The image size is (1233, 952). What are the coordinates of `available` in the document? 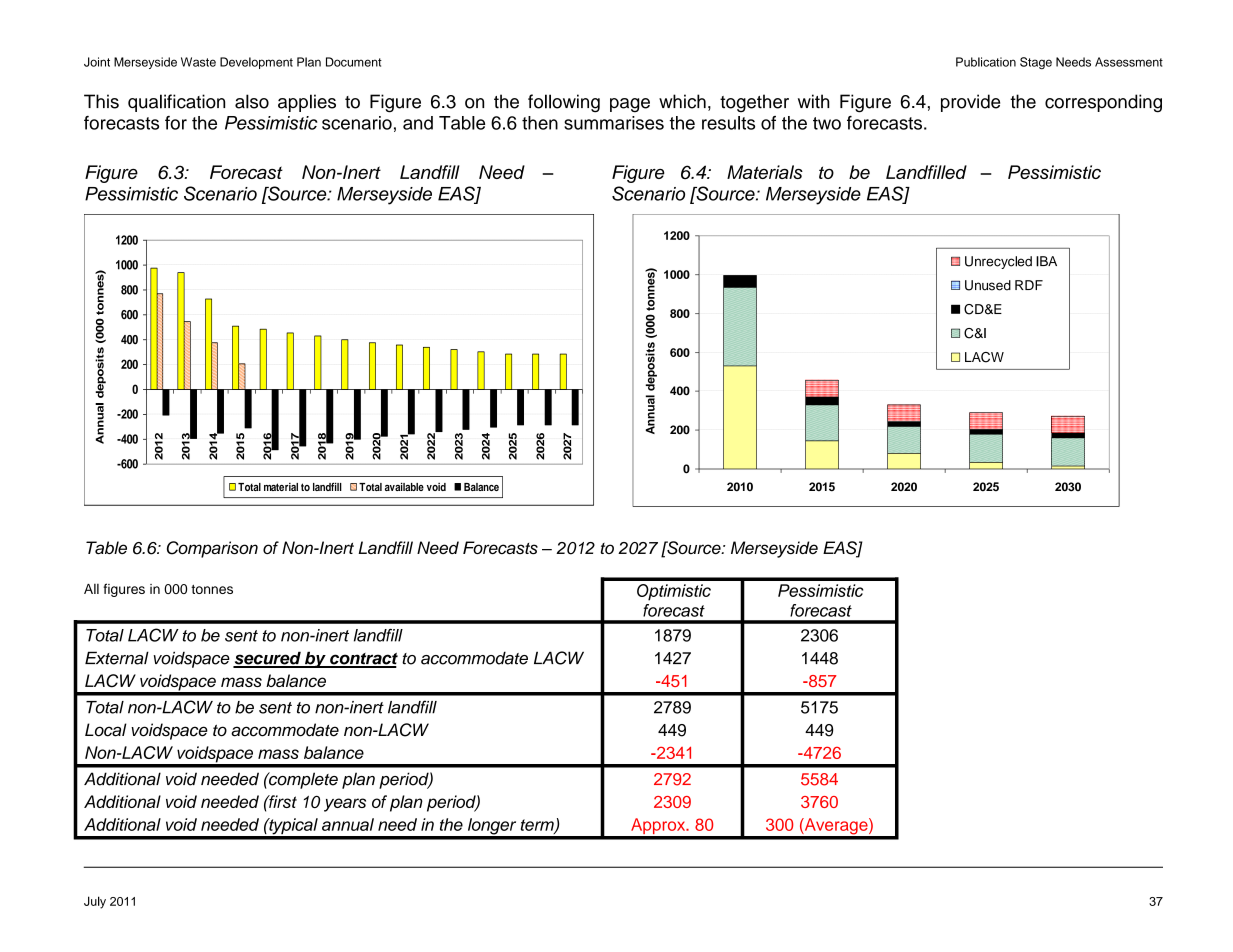 It's located at (404, 486).
